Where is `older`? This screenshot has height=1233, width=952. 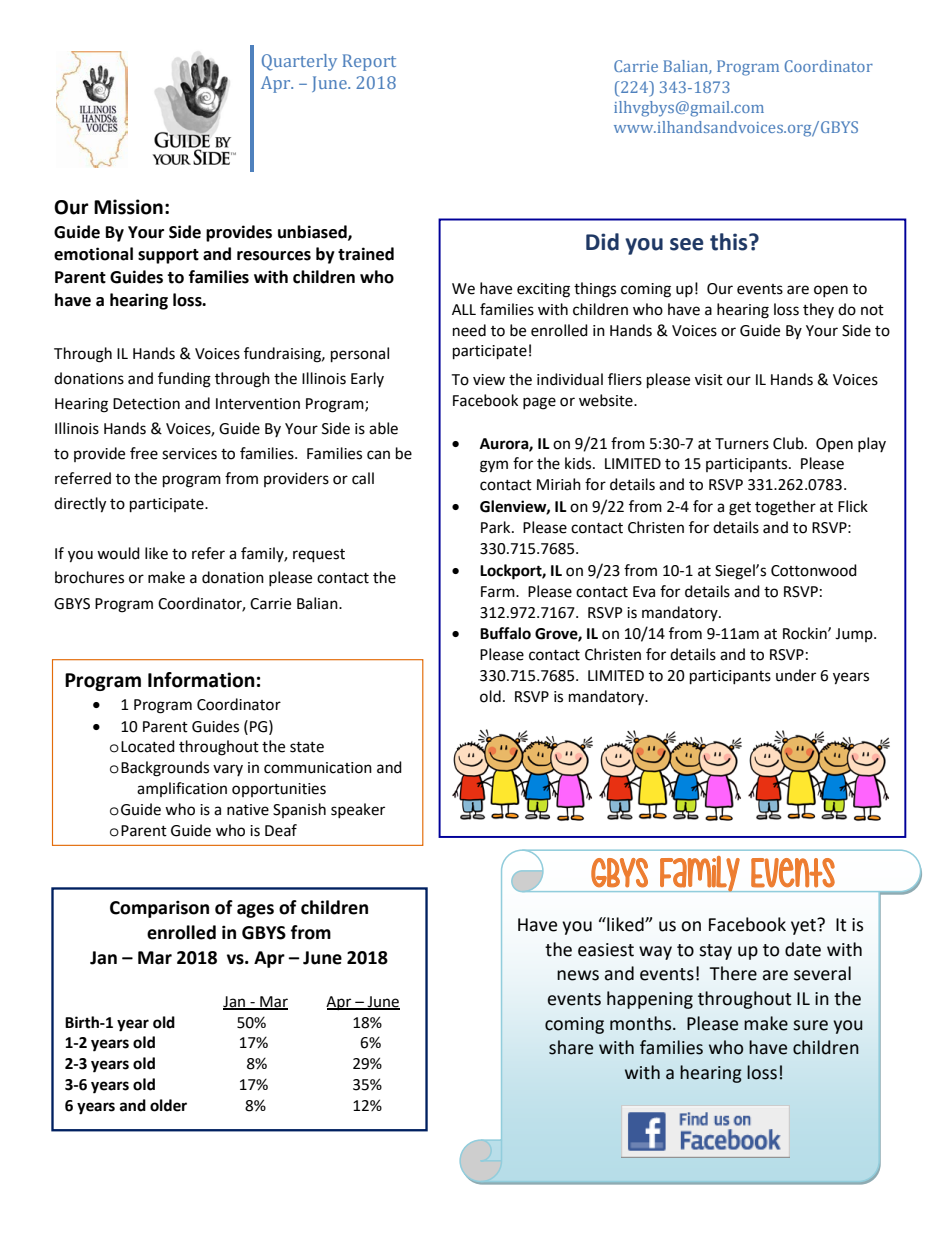
older is located at coordinates (168, 1105).
